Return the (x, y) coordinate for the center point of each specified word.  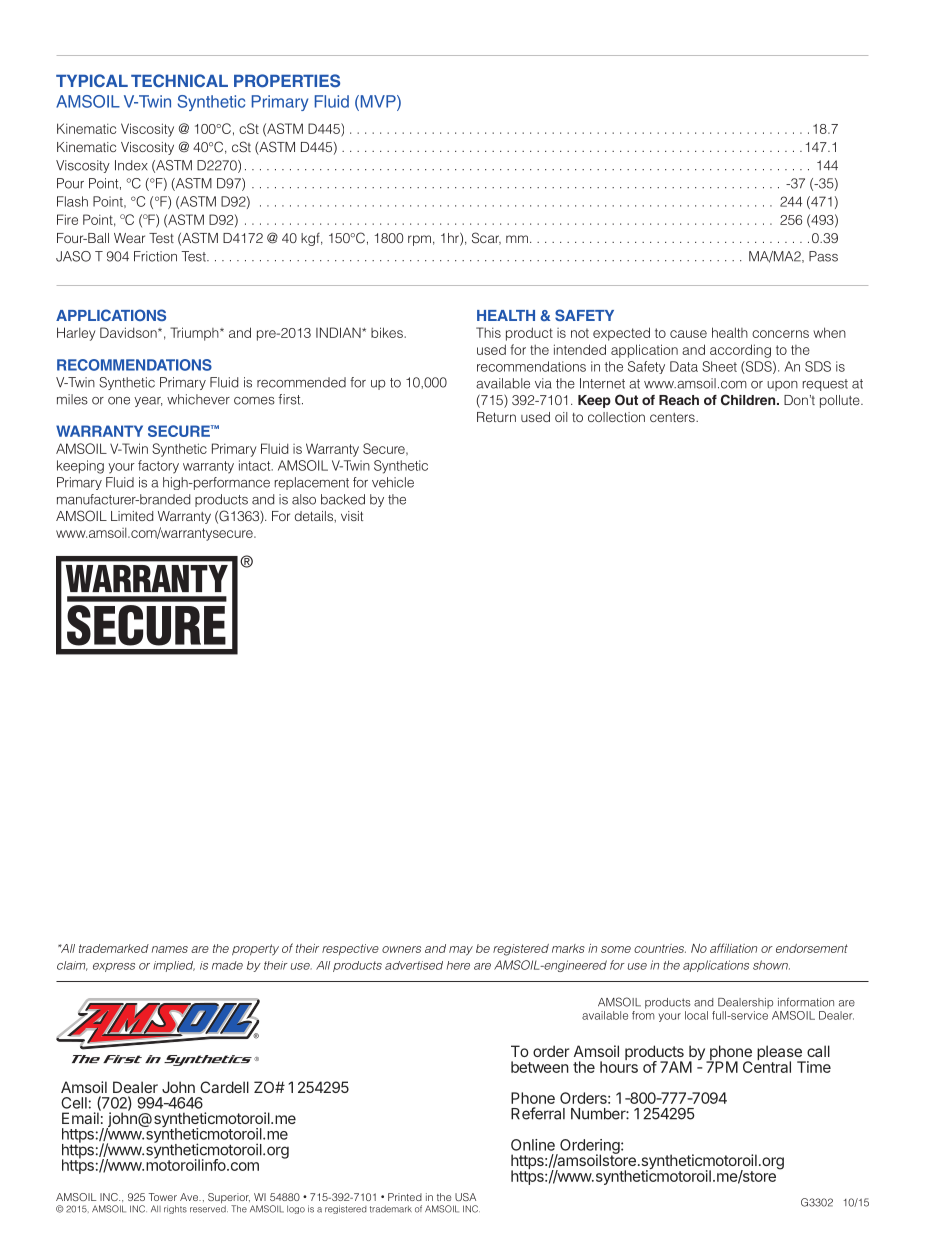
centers (673, 417)
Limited (132, 516)
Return (496, 417)
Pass (823, 256)
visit (352, 516)
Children (749, 400)
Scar (486, 238)
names (170, 949)
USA (465, 1197)
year (148, 402)
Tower (163, 1197)
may (461, 951)
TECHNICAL (179, 80)
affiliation (733, 948)
